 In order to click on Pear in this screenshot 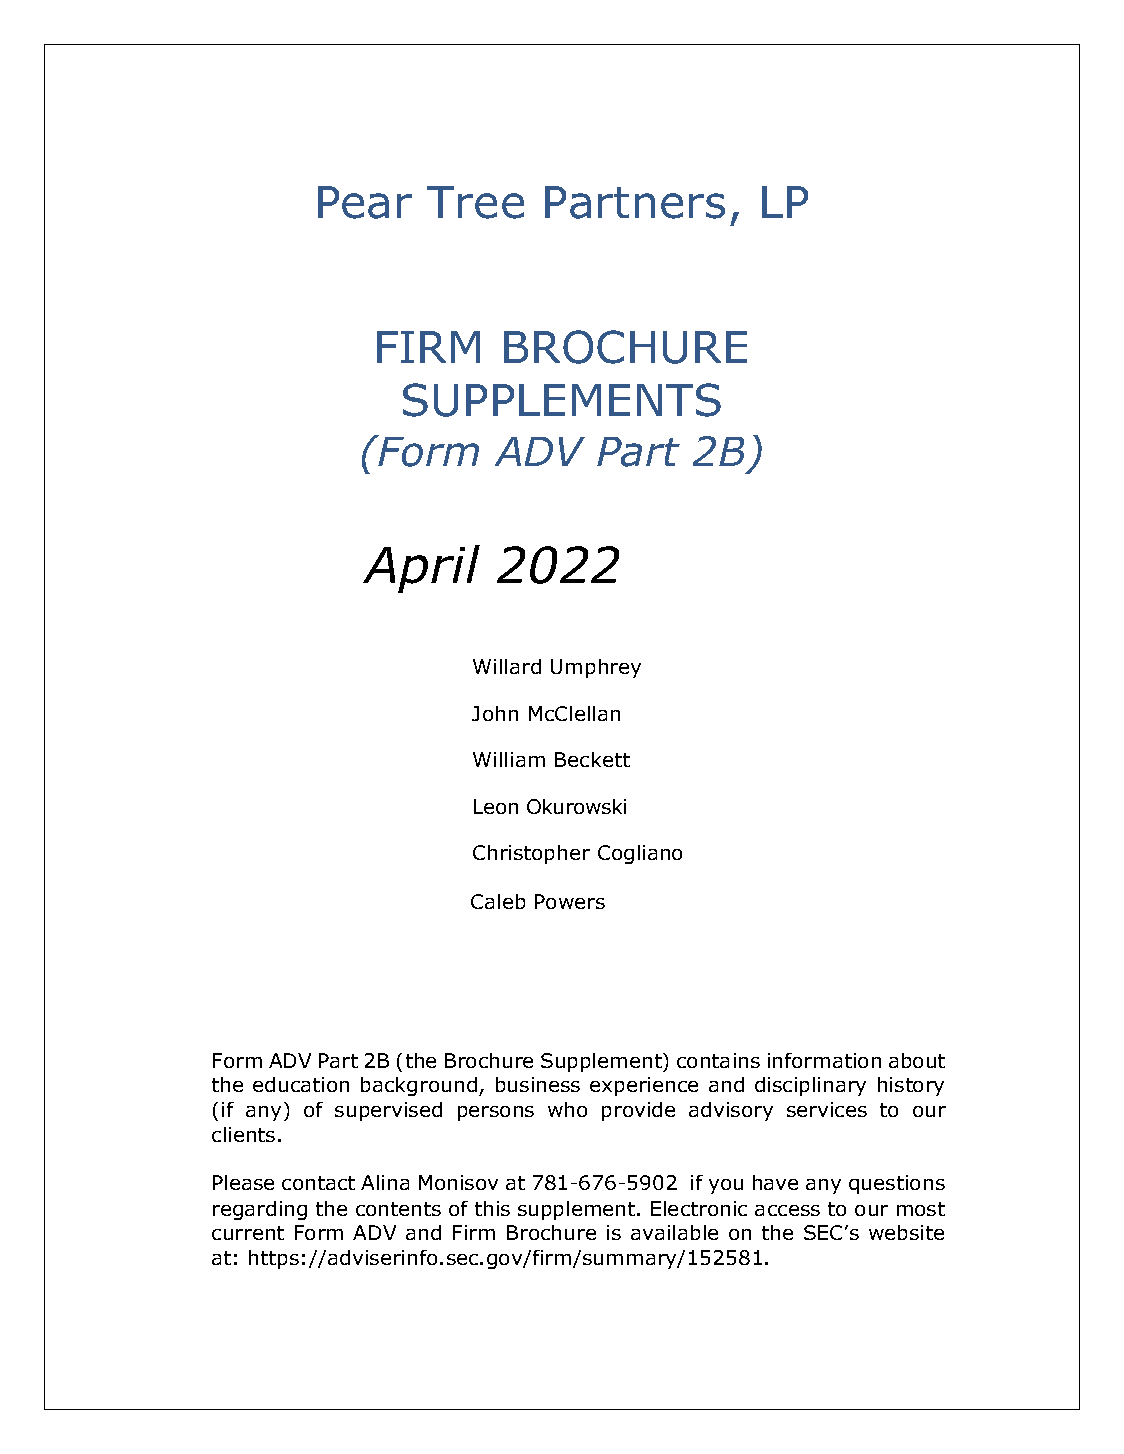, I will do `click(365, 202)`.
